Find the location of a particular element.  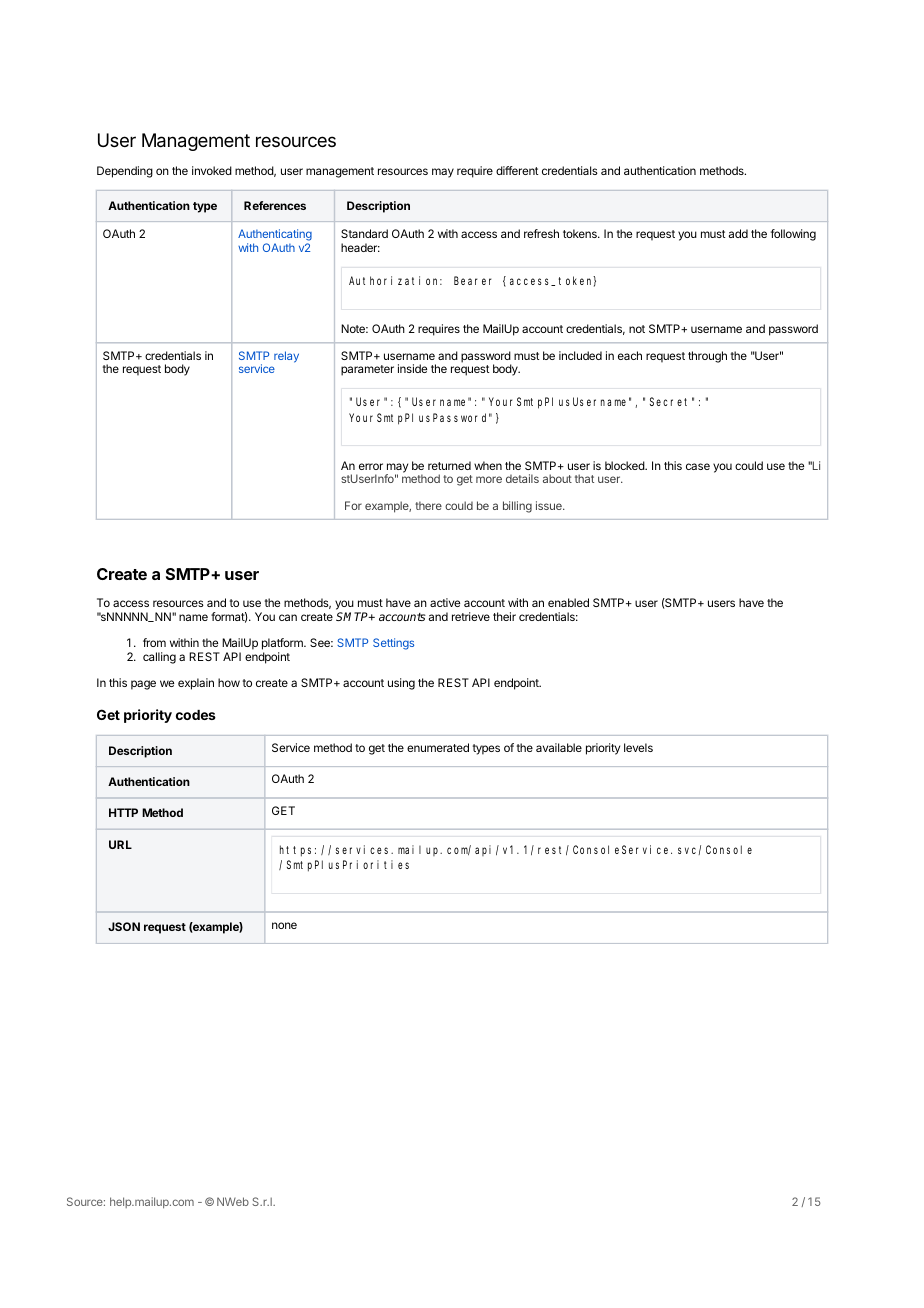

none is located at coordinates (284, 925).
